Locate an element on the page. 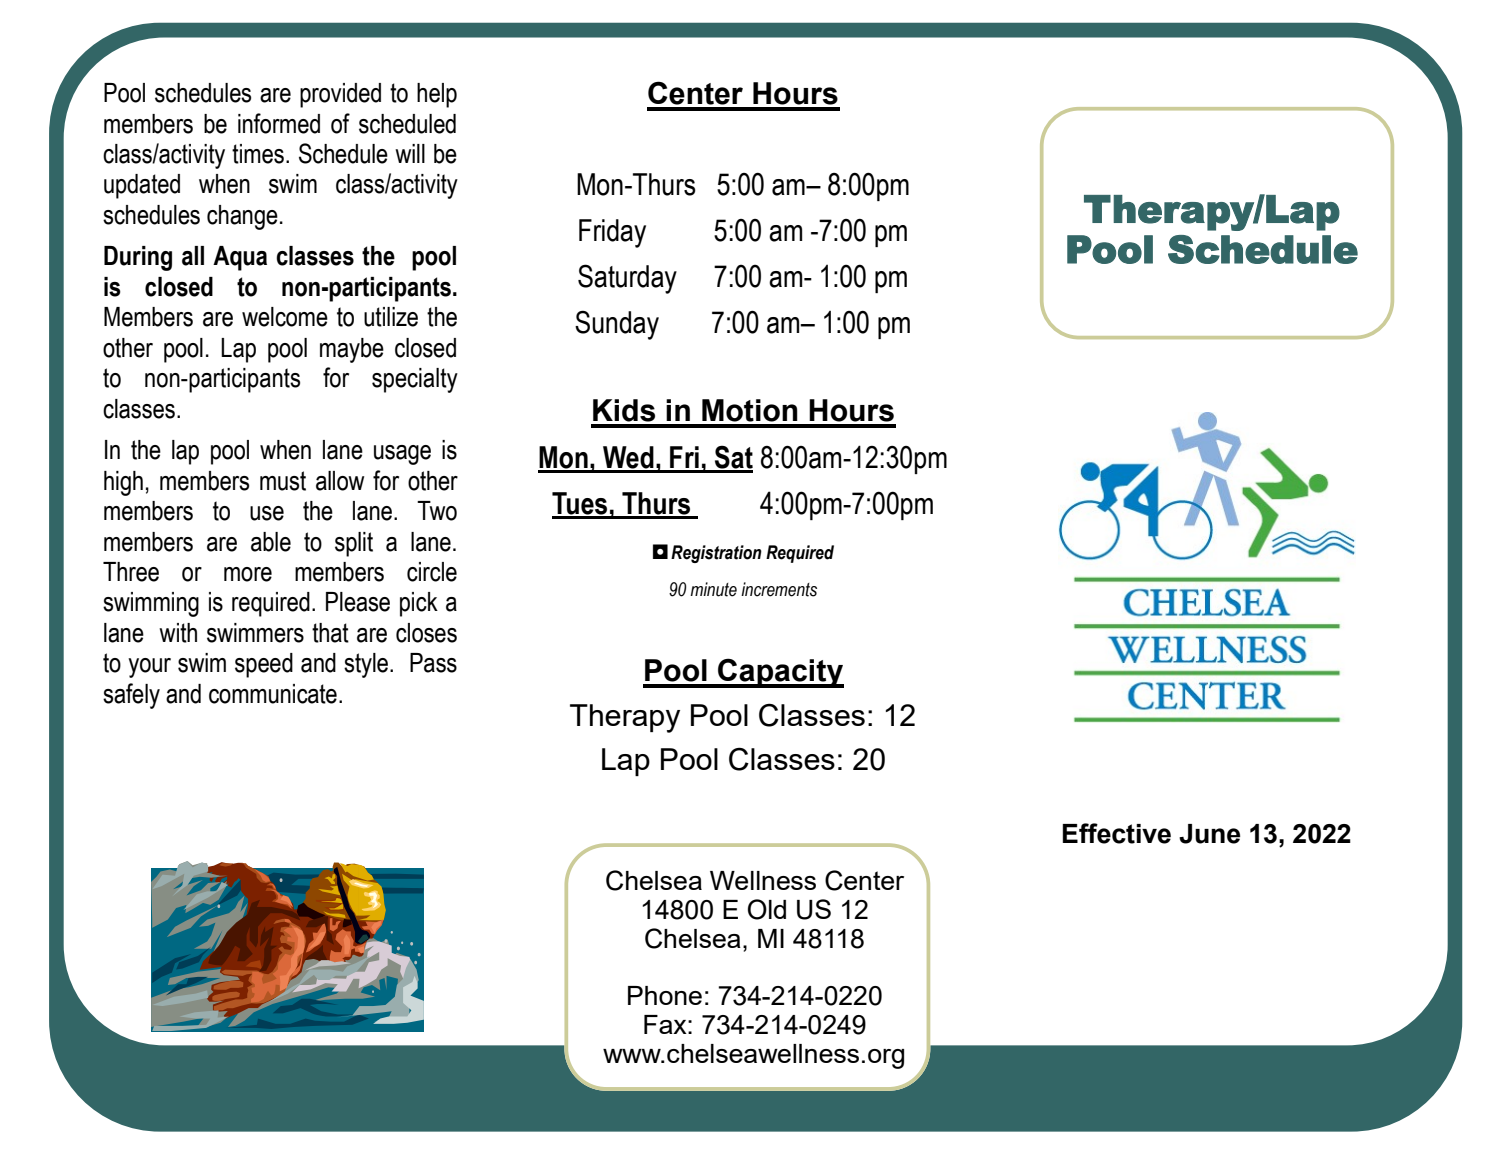 This image has height=1159, width=1500. able is located at coordinates (271, 542).
